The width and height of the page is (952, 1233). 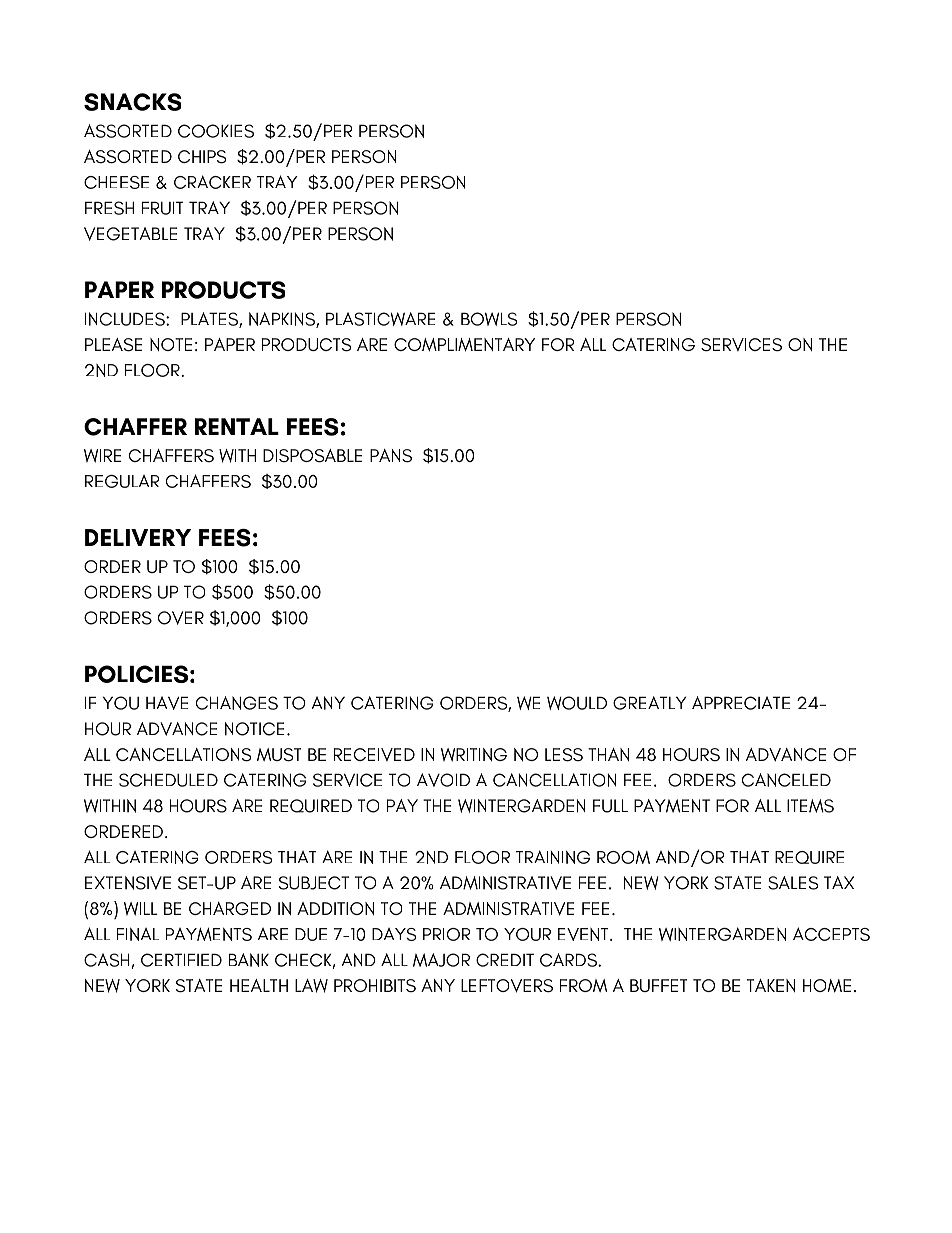 What do you see at coordinates (741, 703) in the page?
I see `APPRECIATE` at bounding box center [741, 703].
